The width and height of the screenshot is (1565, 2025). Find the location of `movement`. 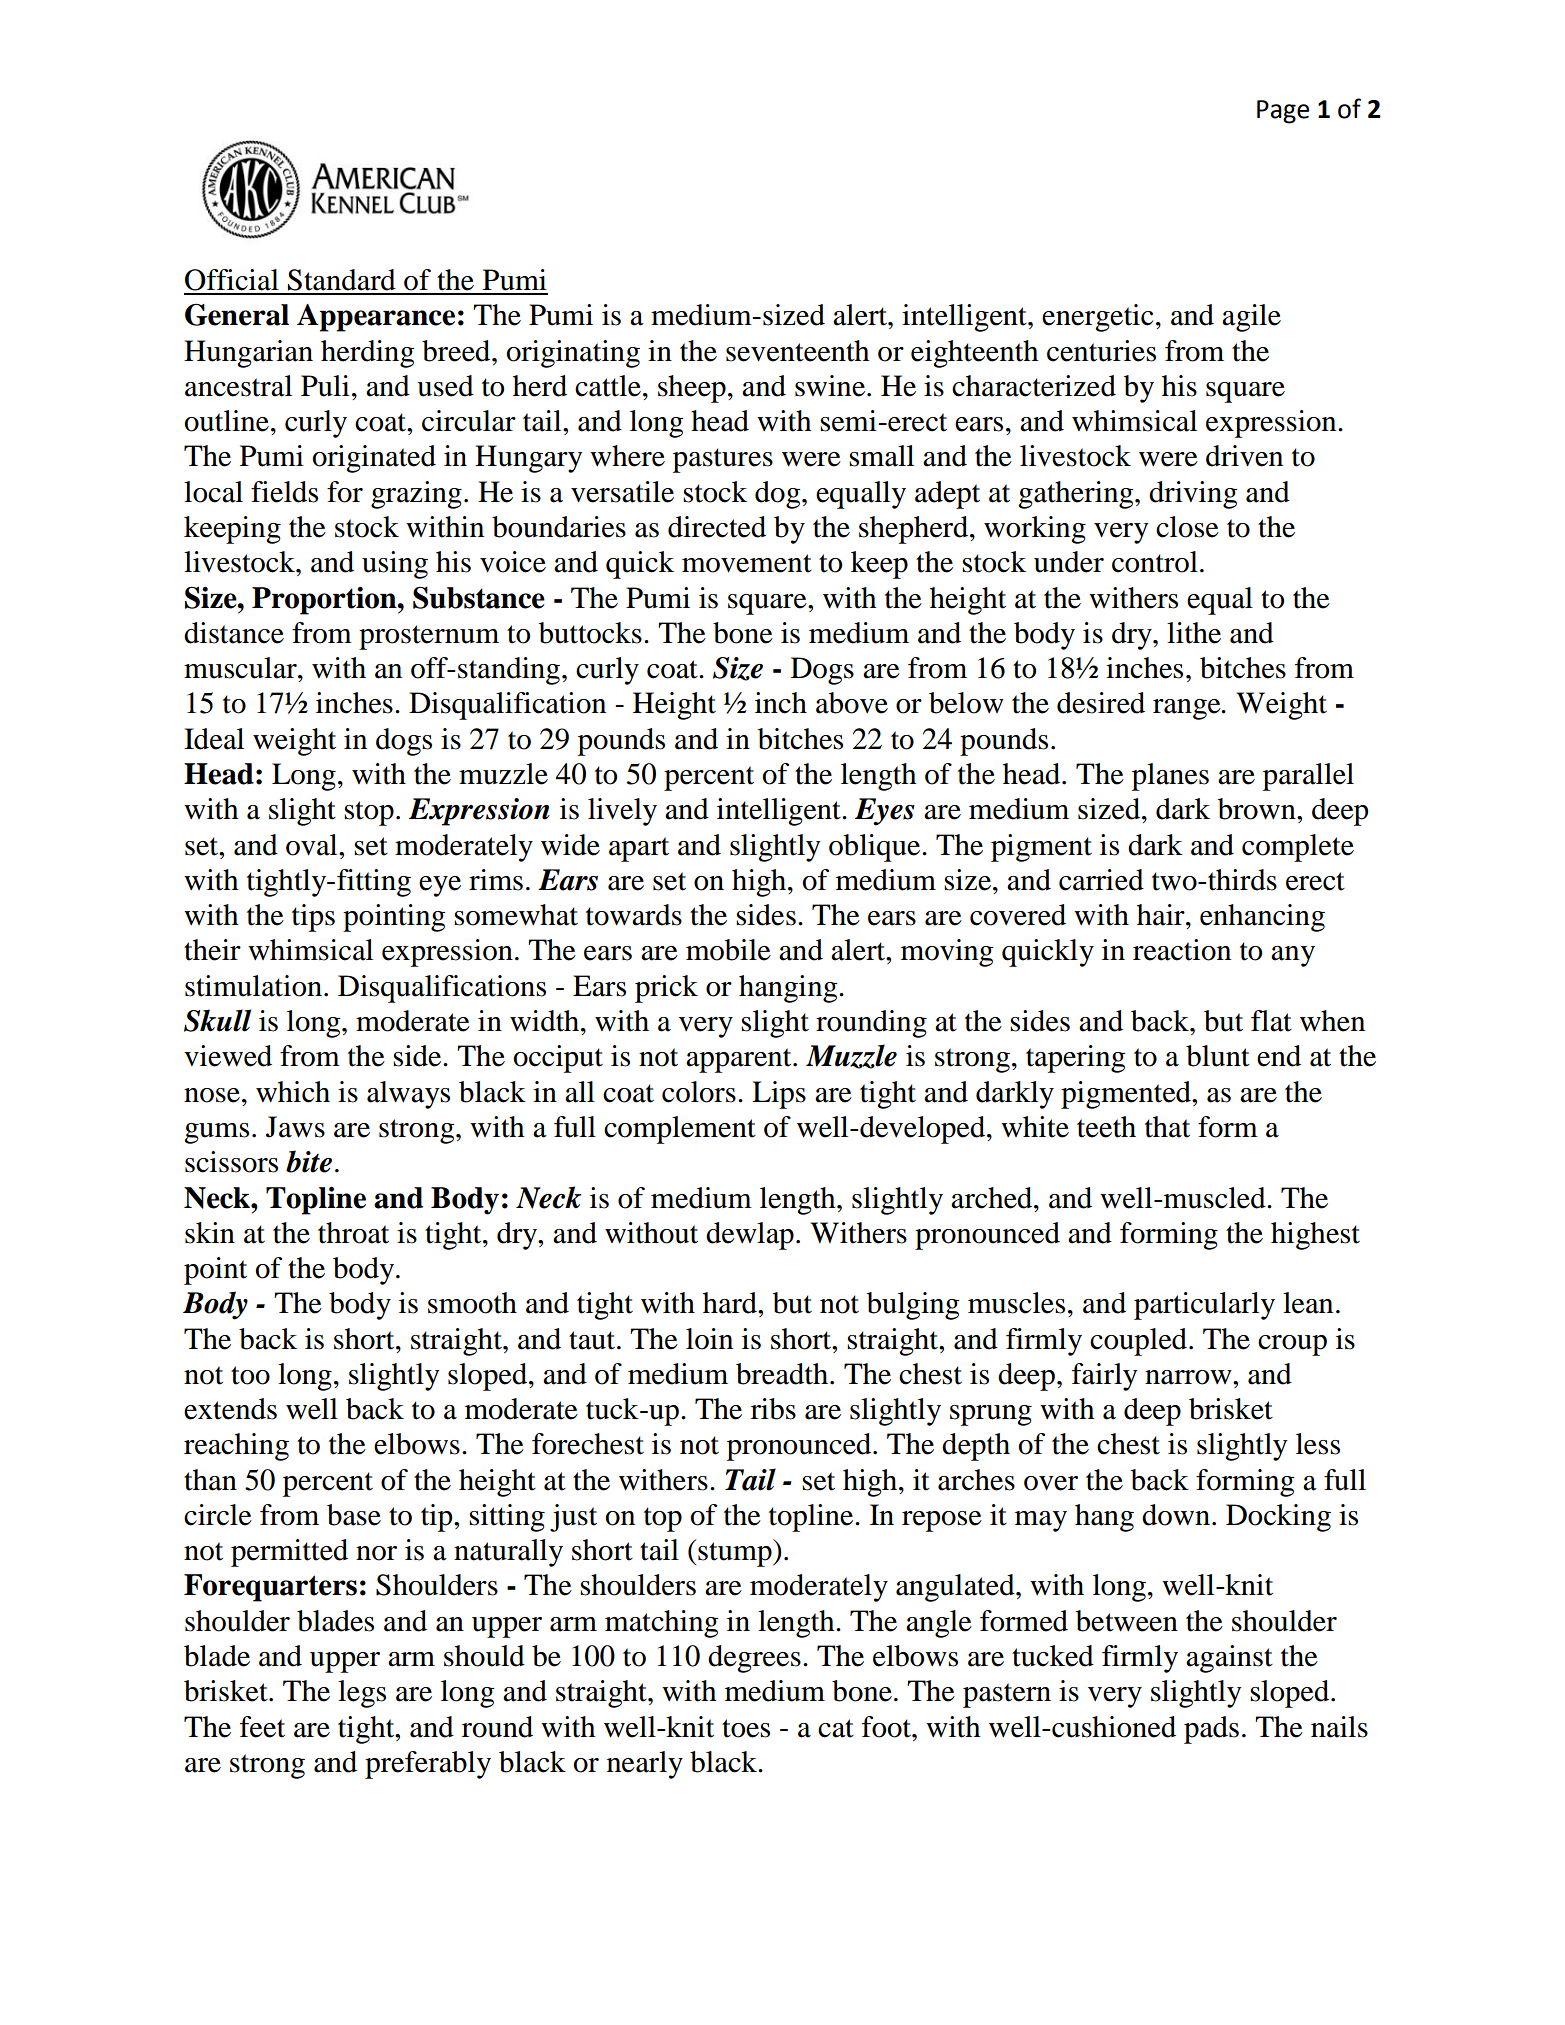

movement is located at coordinates (747, 563).
